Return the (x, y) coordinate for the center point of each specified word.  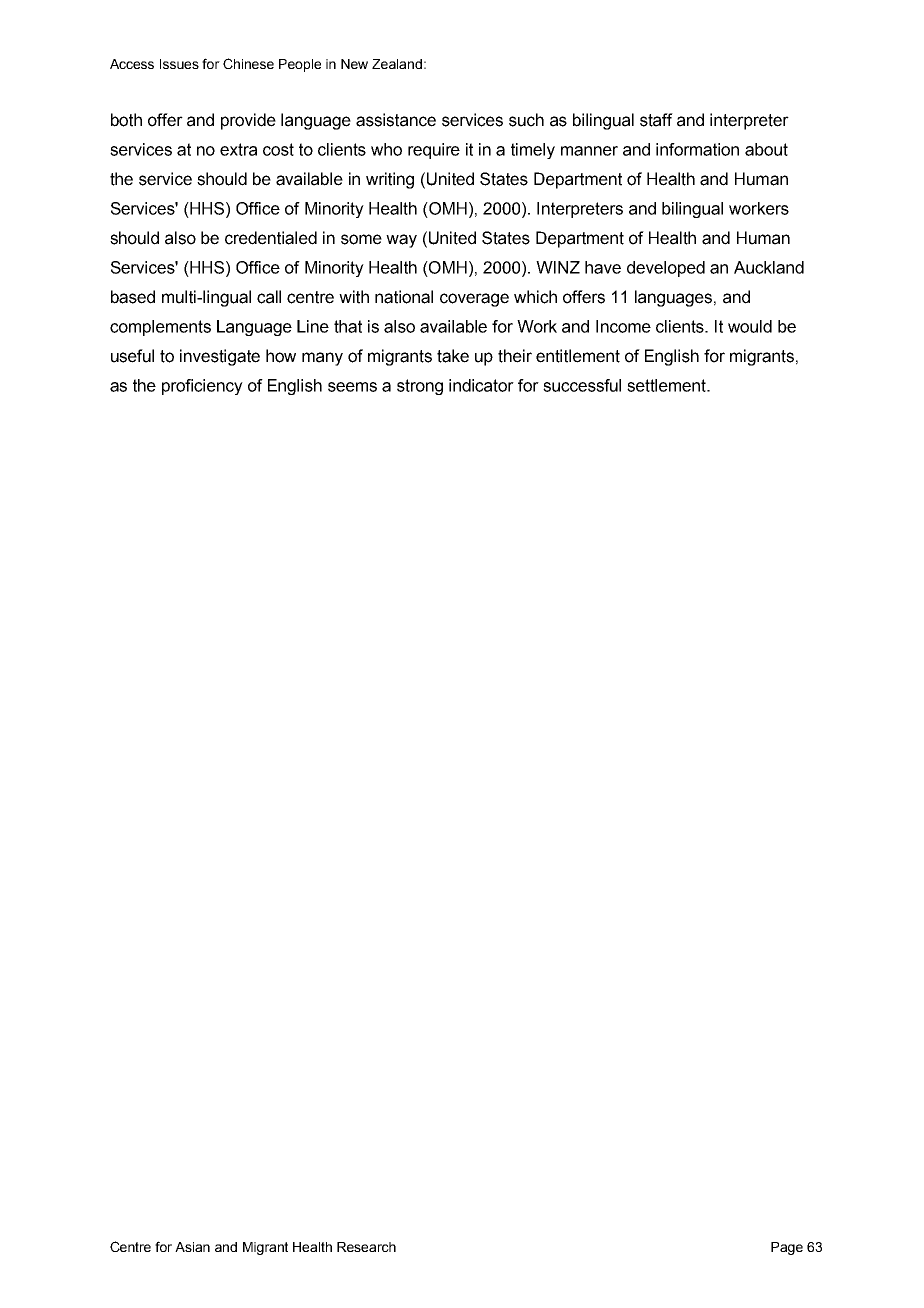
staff (656, 120)
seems (352, 387)
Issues (179, 64)
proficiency (202, 387)
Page (787, 1248)
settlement (668, 385)
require (434, 151)
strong (420, 387)
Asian (192, 1247)
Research (366, 1247)
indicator (481, 385)
